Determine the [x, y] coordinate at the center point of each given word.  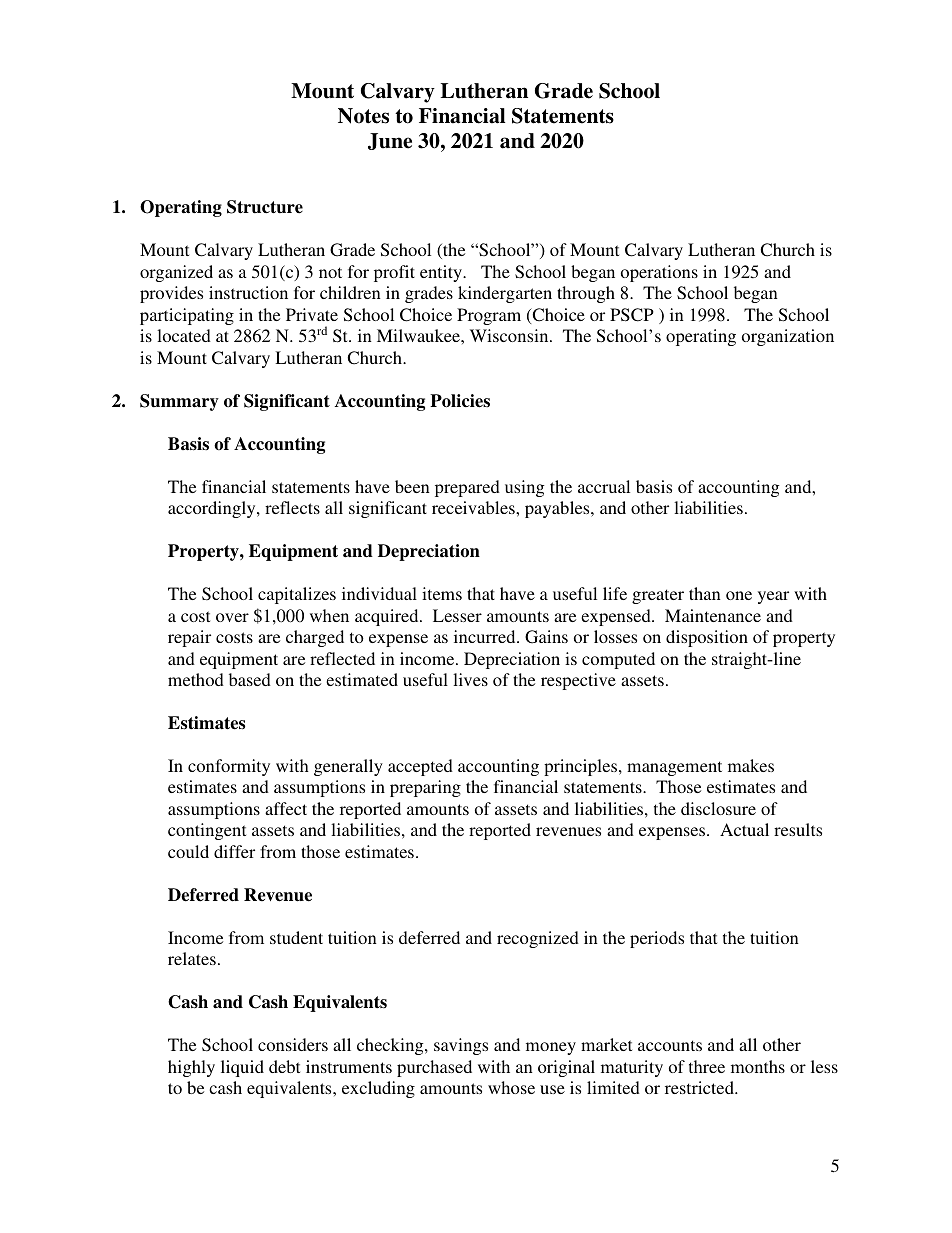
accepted [420, 767]
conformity [229, 767]
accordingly [213, 509]
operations [659, 273]
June [390, 141]
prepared [467, 488]
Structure [265, 207]
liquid [242, 1068]
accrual [604, 486]
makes [751, 765]
